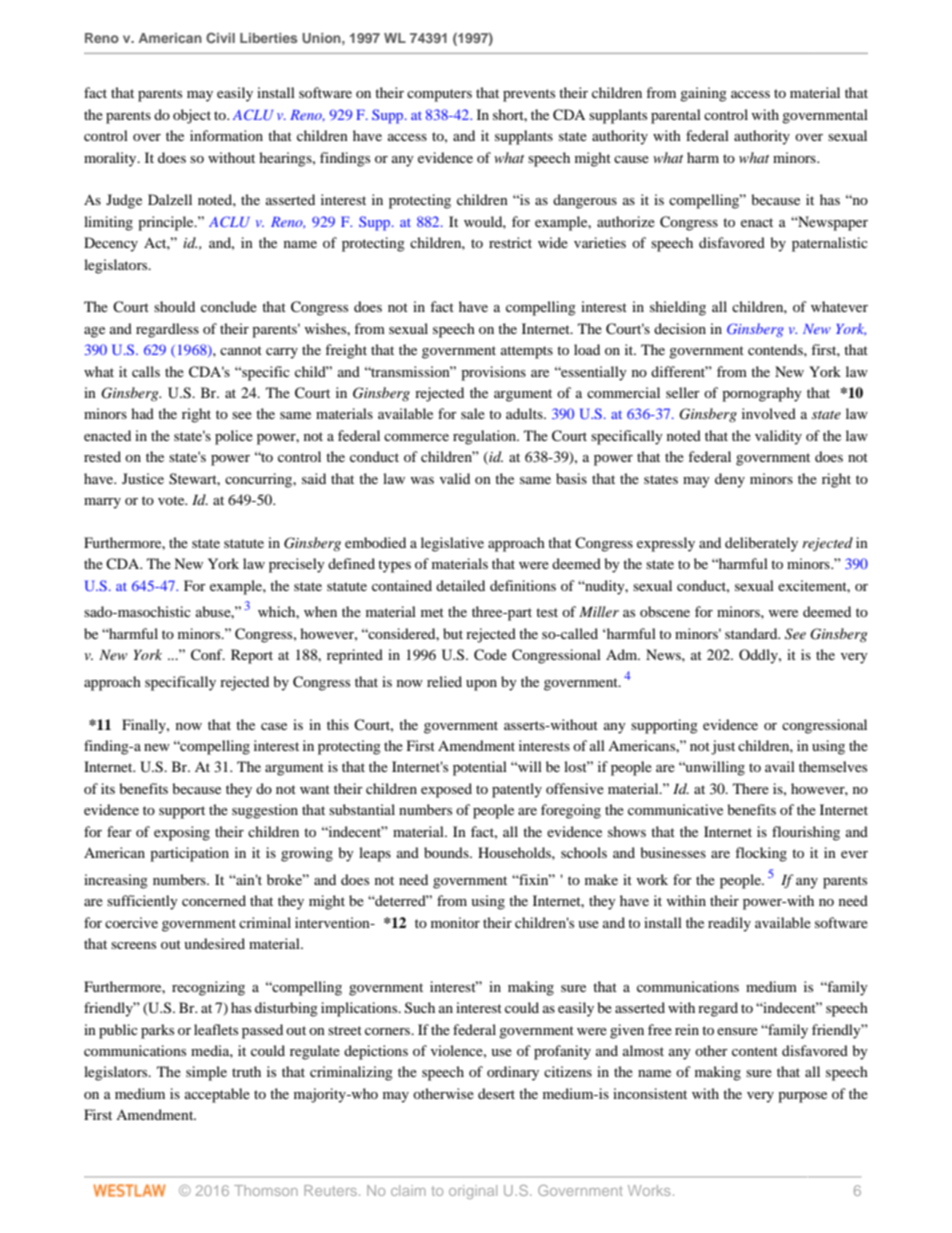  Describe the element at coordinates (481, 685) in the screenshot. I see `upon` at that location.
